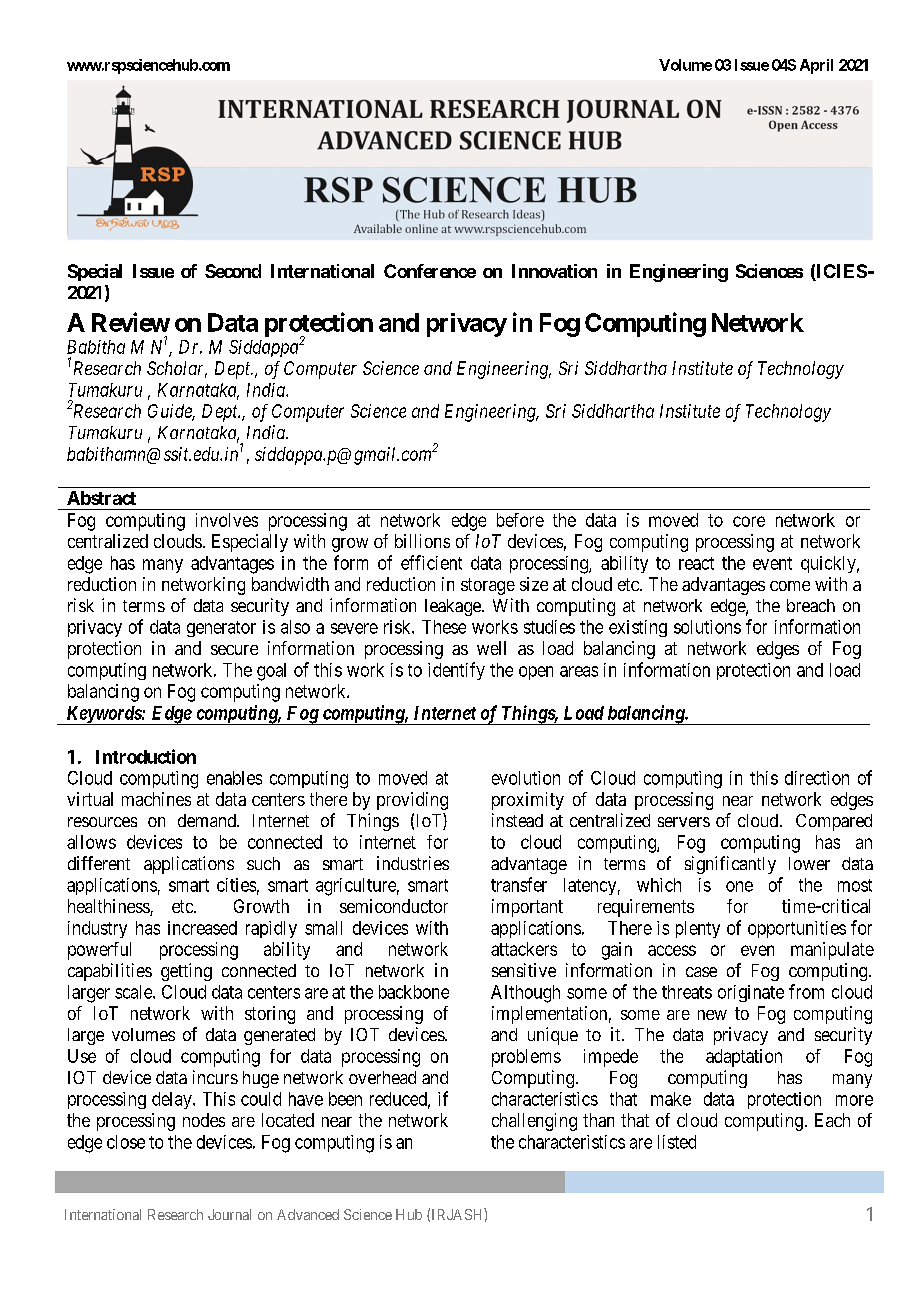 The width and height of the screenshot is (924, 1307). Describe the element at coordinates (126, 1142) in the screenshot. I see `close` at that location.
